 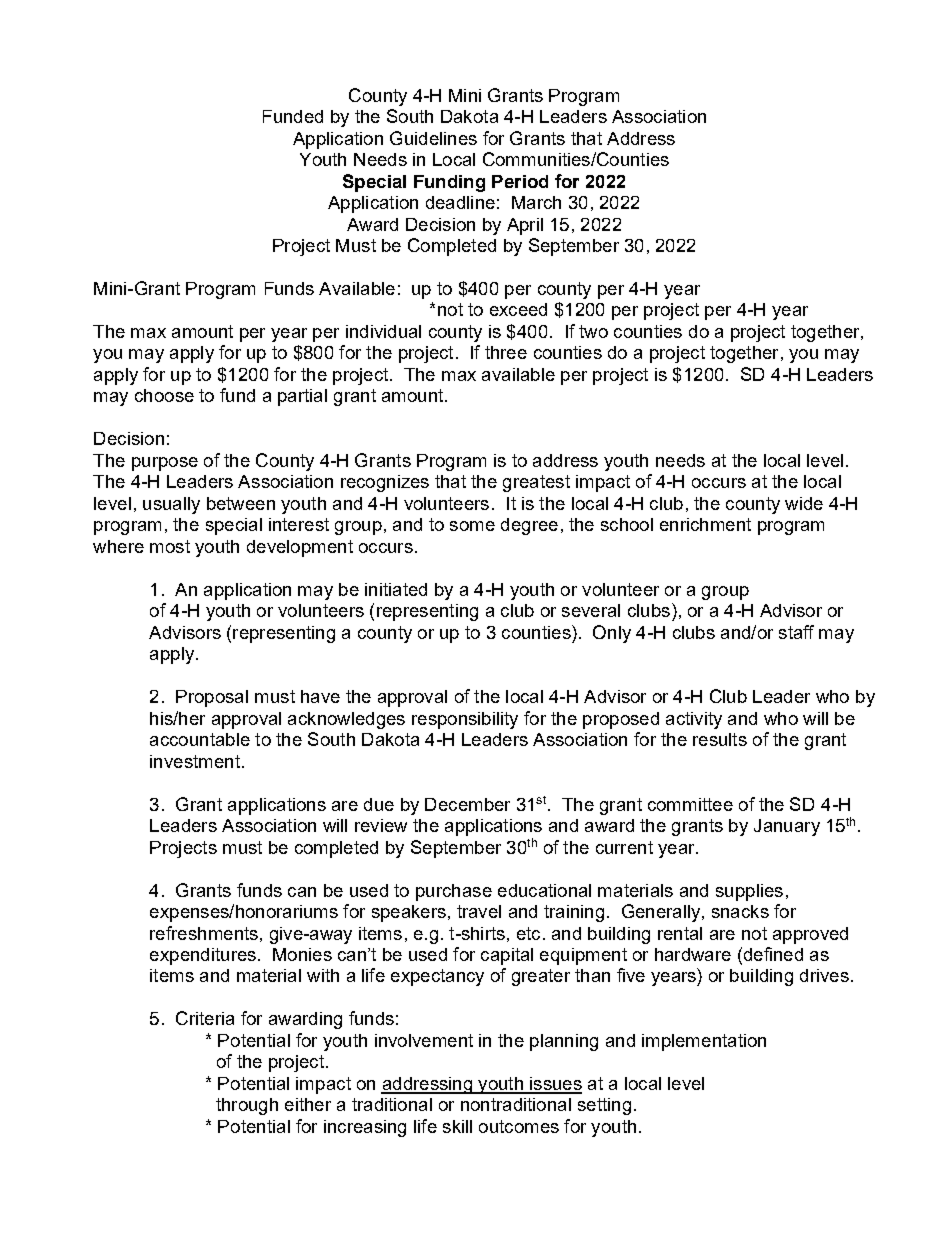 What do you see at coordinates (460, 202) in the image?
I see `deadline` at bounding box center [460, 202].
